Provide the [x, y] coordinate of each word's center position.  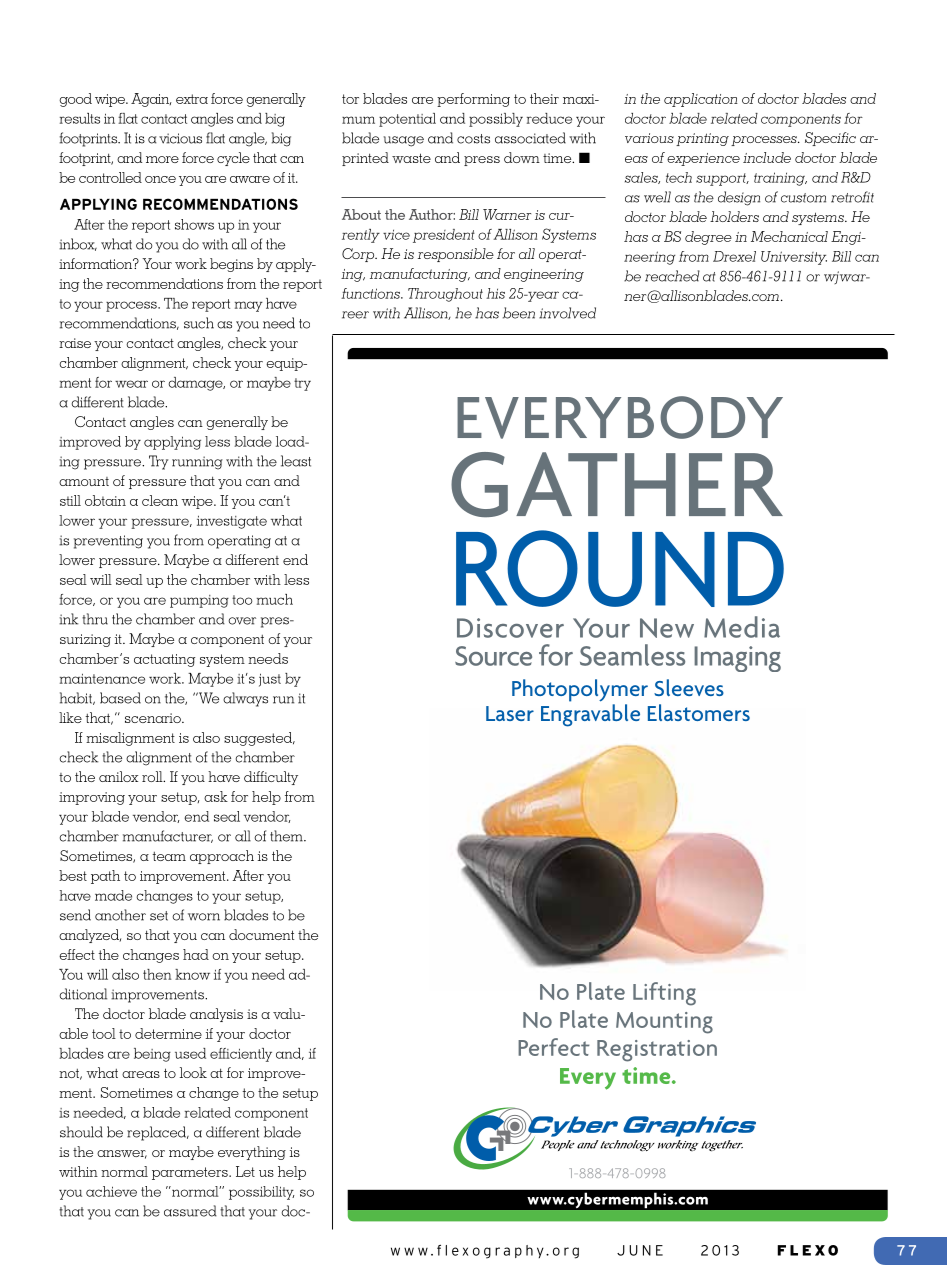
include [767, 157]
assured [190, 1211]
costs [473, 139]
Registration [657, 1051]
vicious [180, 138]
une [646, 1250]
